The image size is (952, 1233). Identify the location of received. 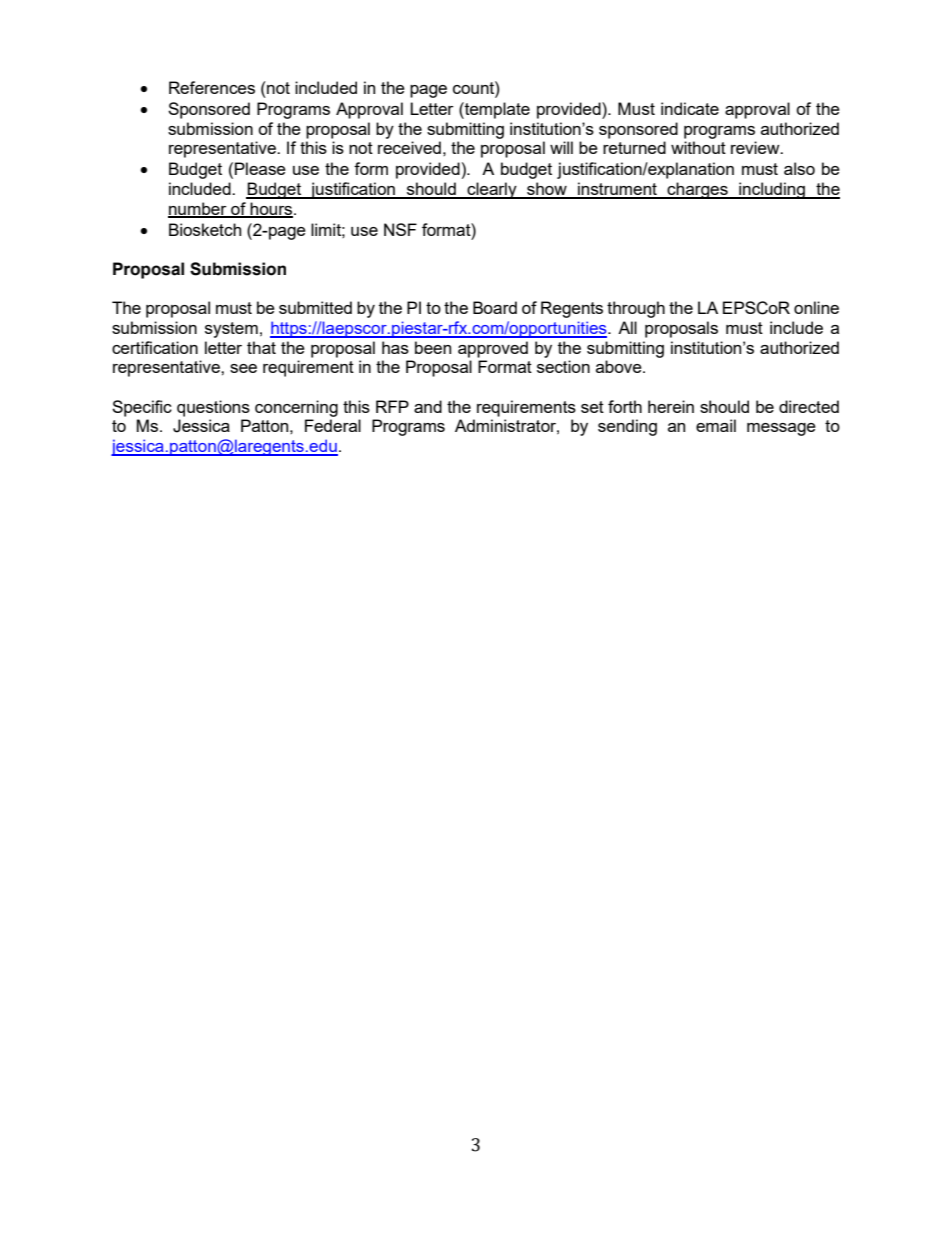
(409, 147).
